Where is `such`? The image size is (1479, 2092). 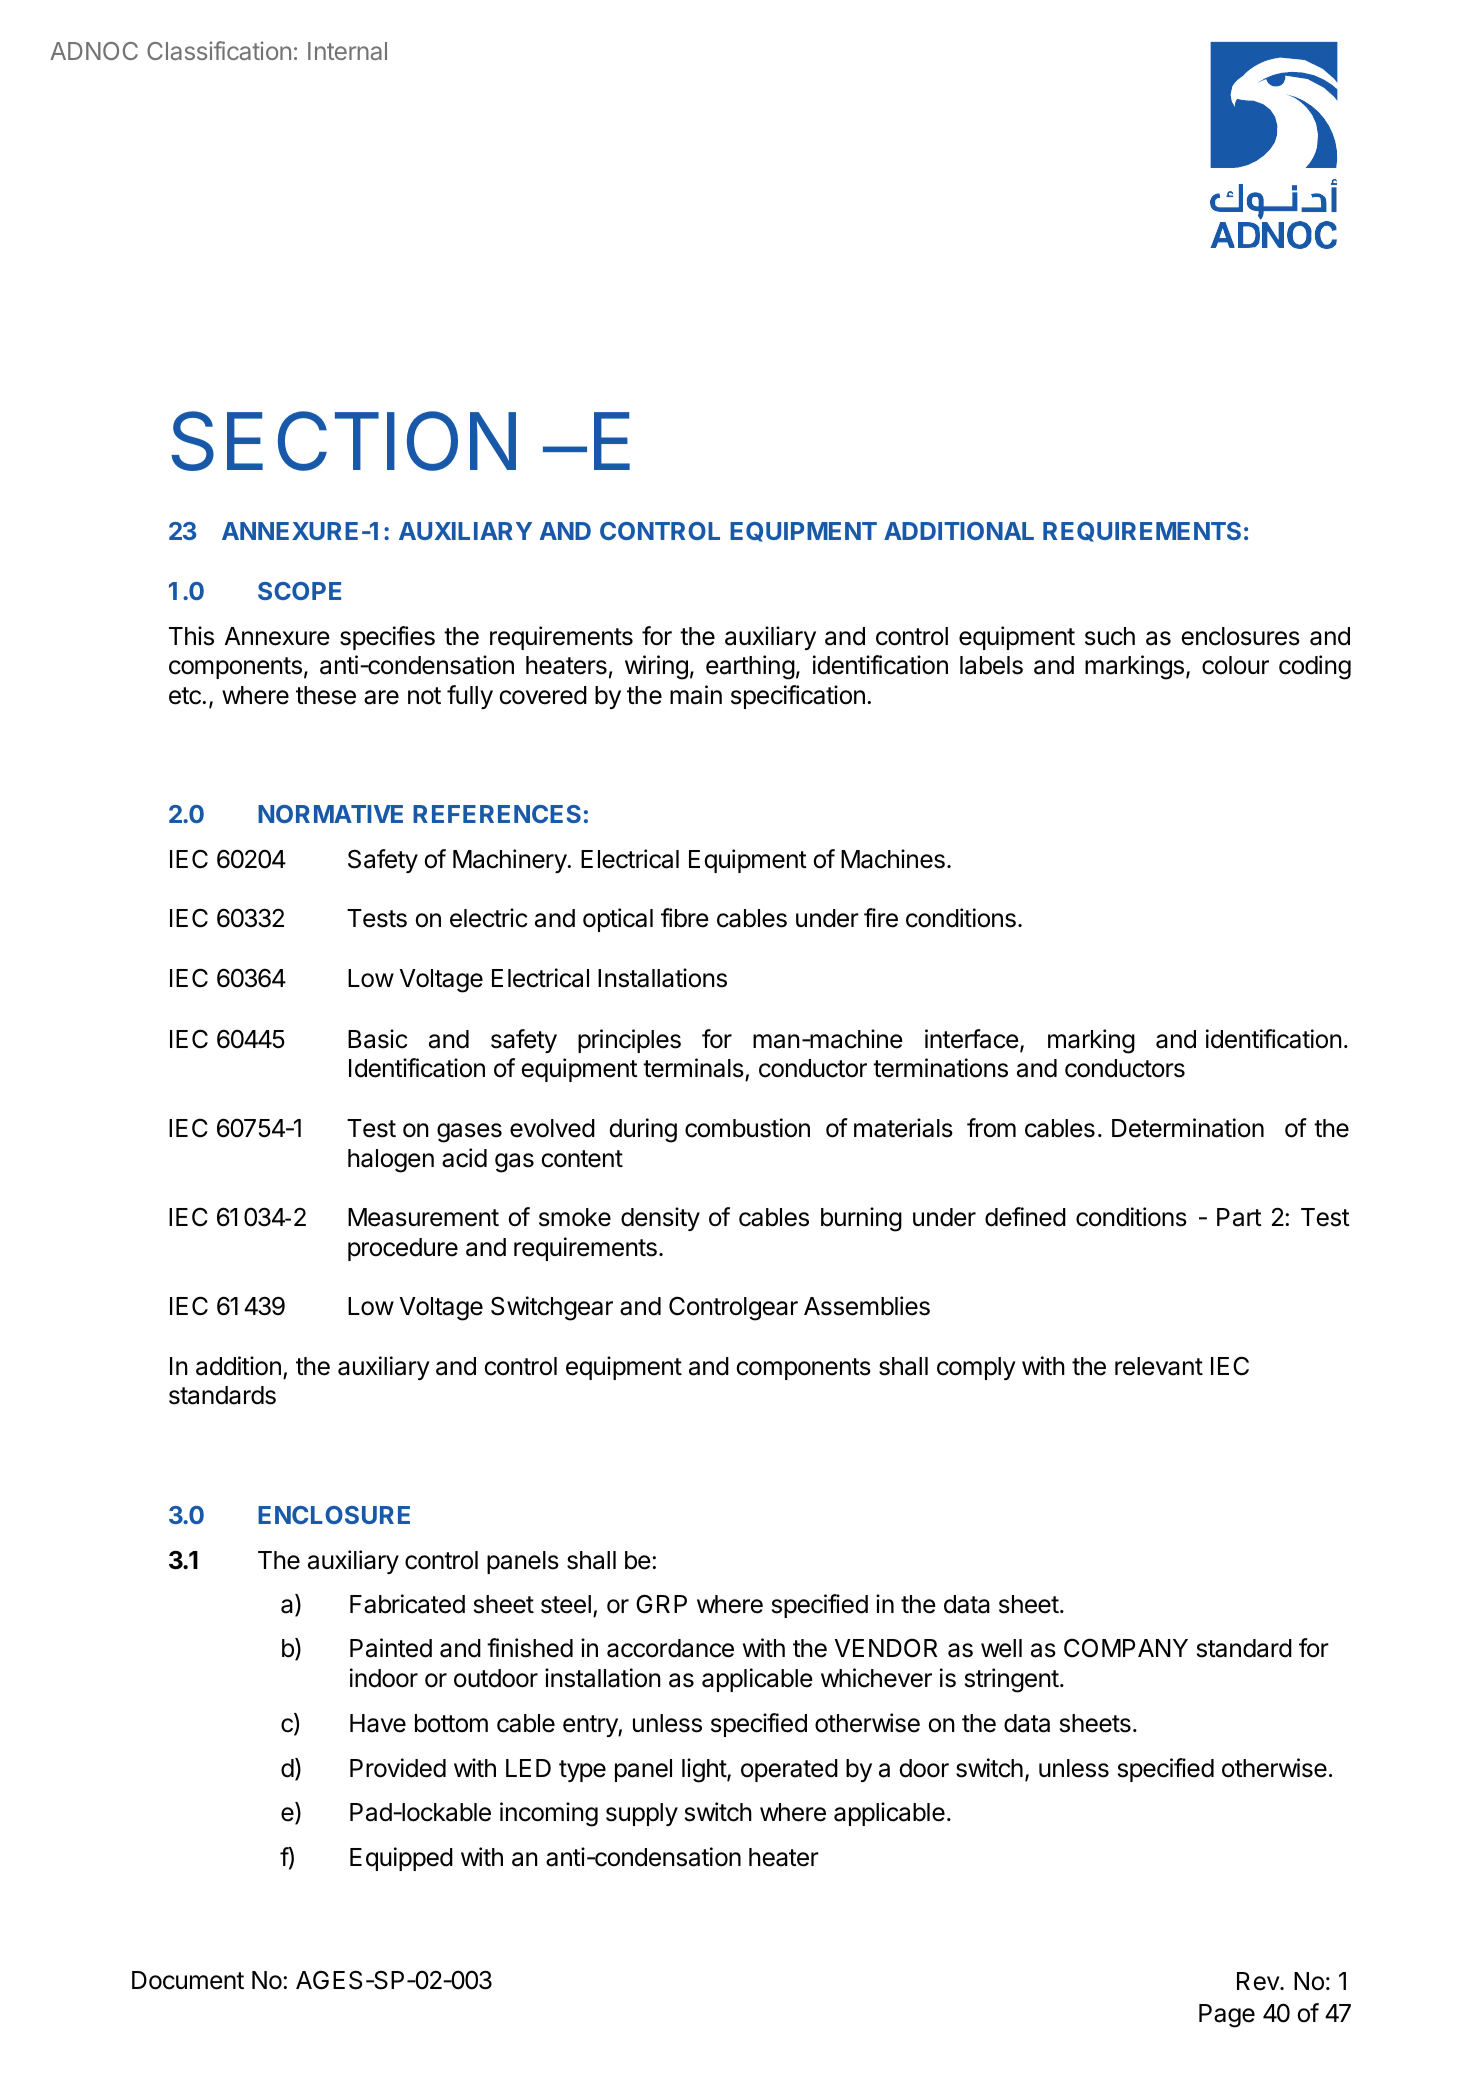 such is located at coordinates (1110, 636).
